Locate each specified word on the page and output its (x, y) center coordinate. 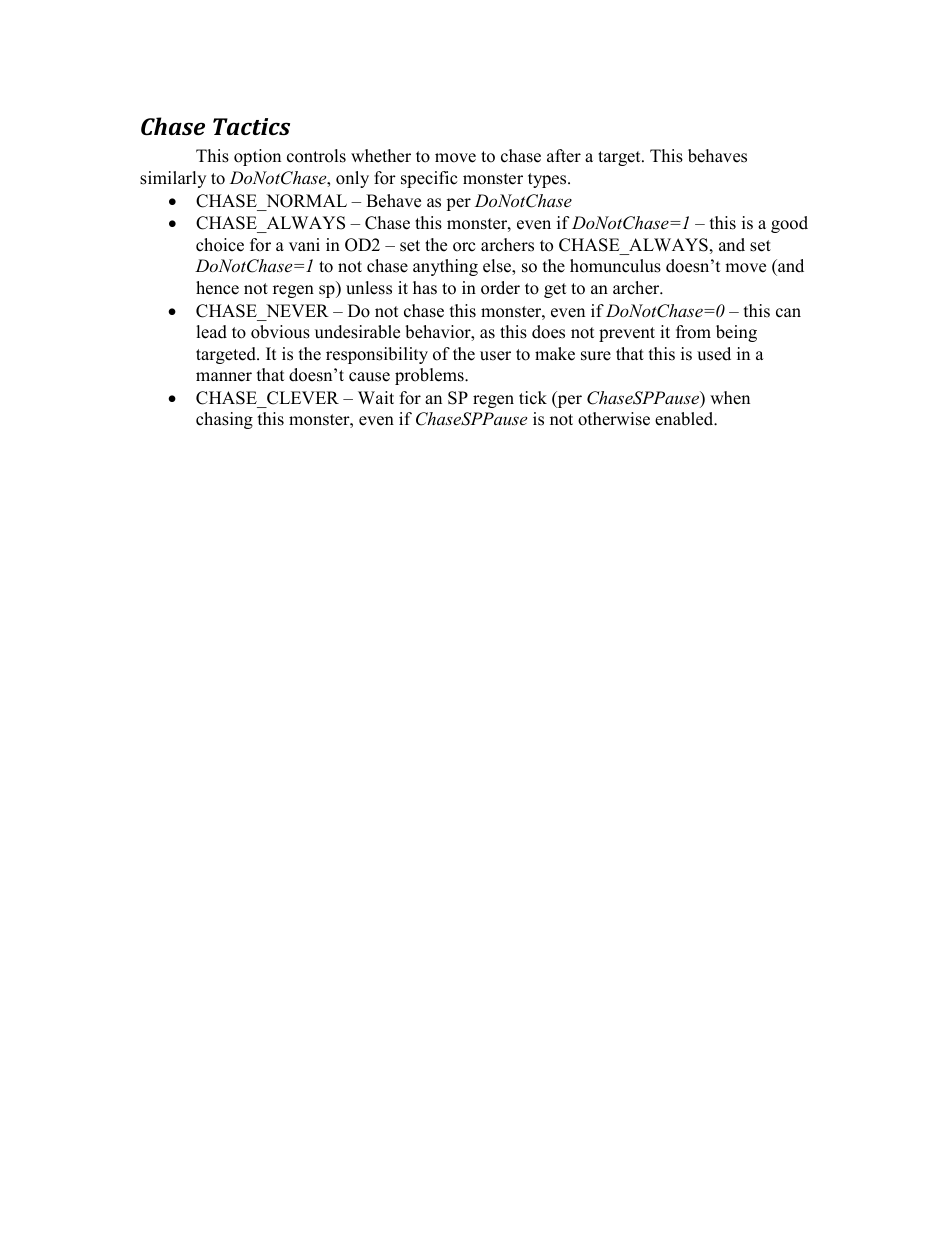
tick (533, 398)
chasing (224, 420)
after (564, 156)
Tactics (251, 126)
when (730, 398)
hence (217, 288)
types (548, 180)
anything (445, 267)
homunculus (615, 266)
